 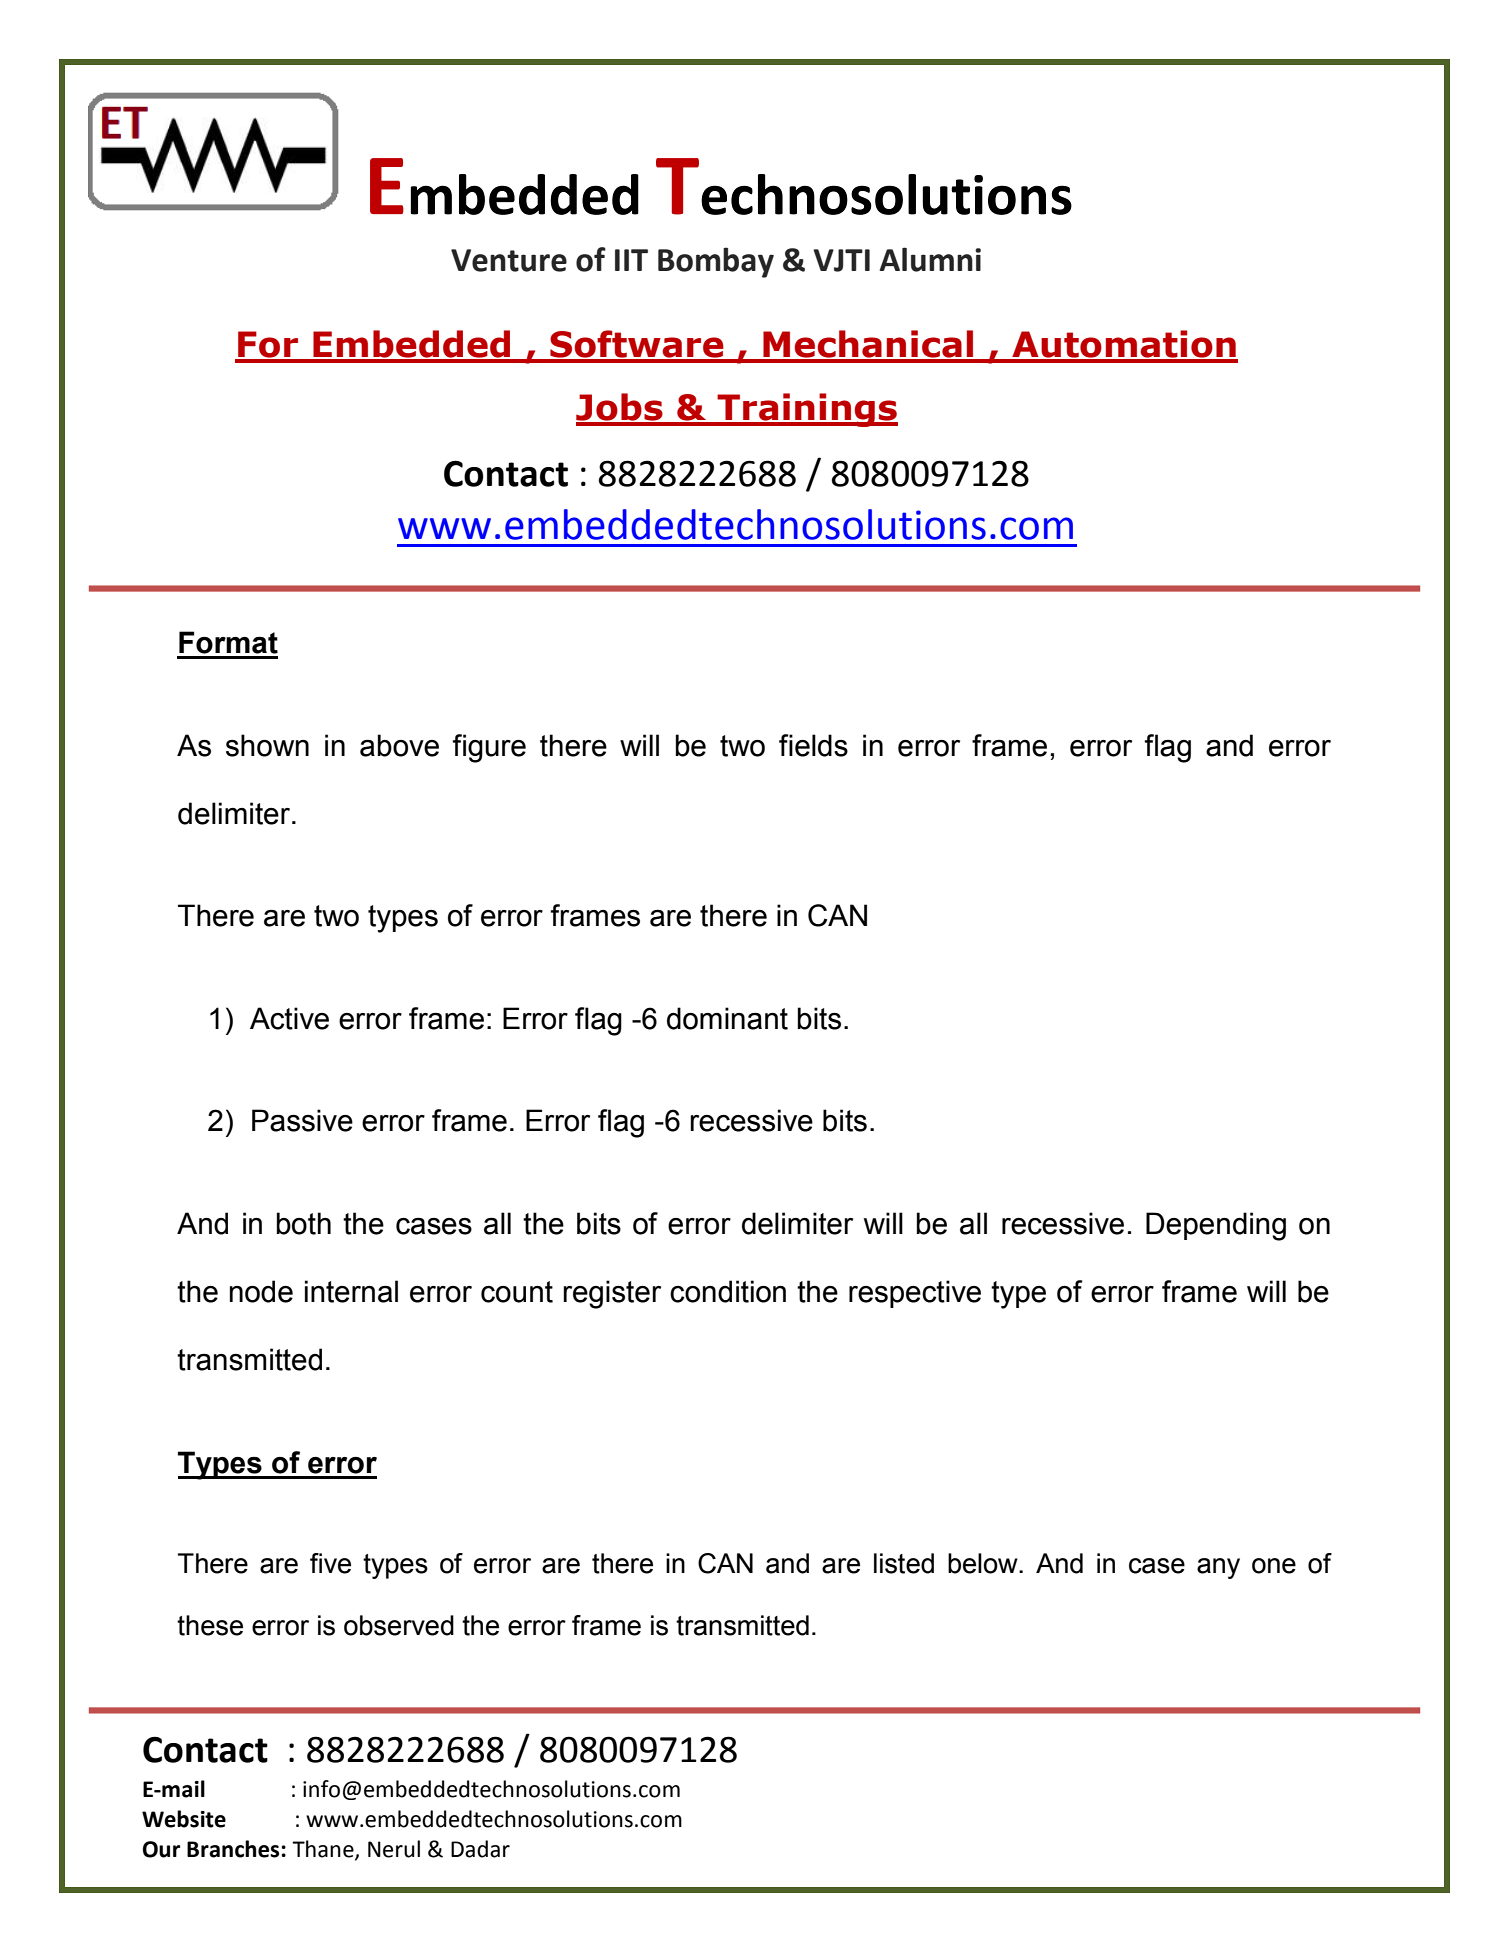 What do you see at coordinates (904, 1563) in the page?
I see `listed` at bounding box center [904, 1563].
